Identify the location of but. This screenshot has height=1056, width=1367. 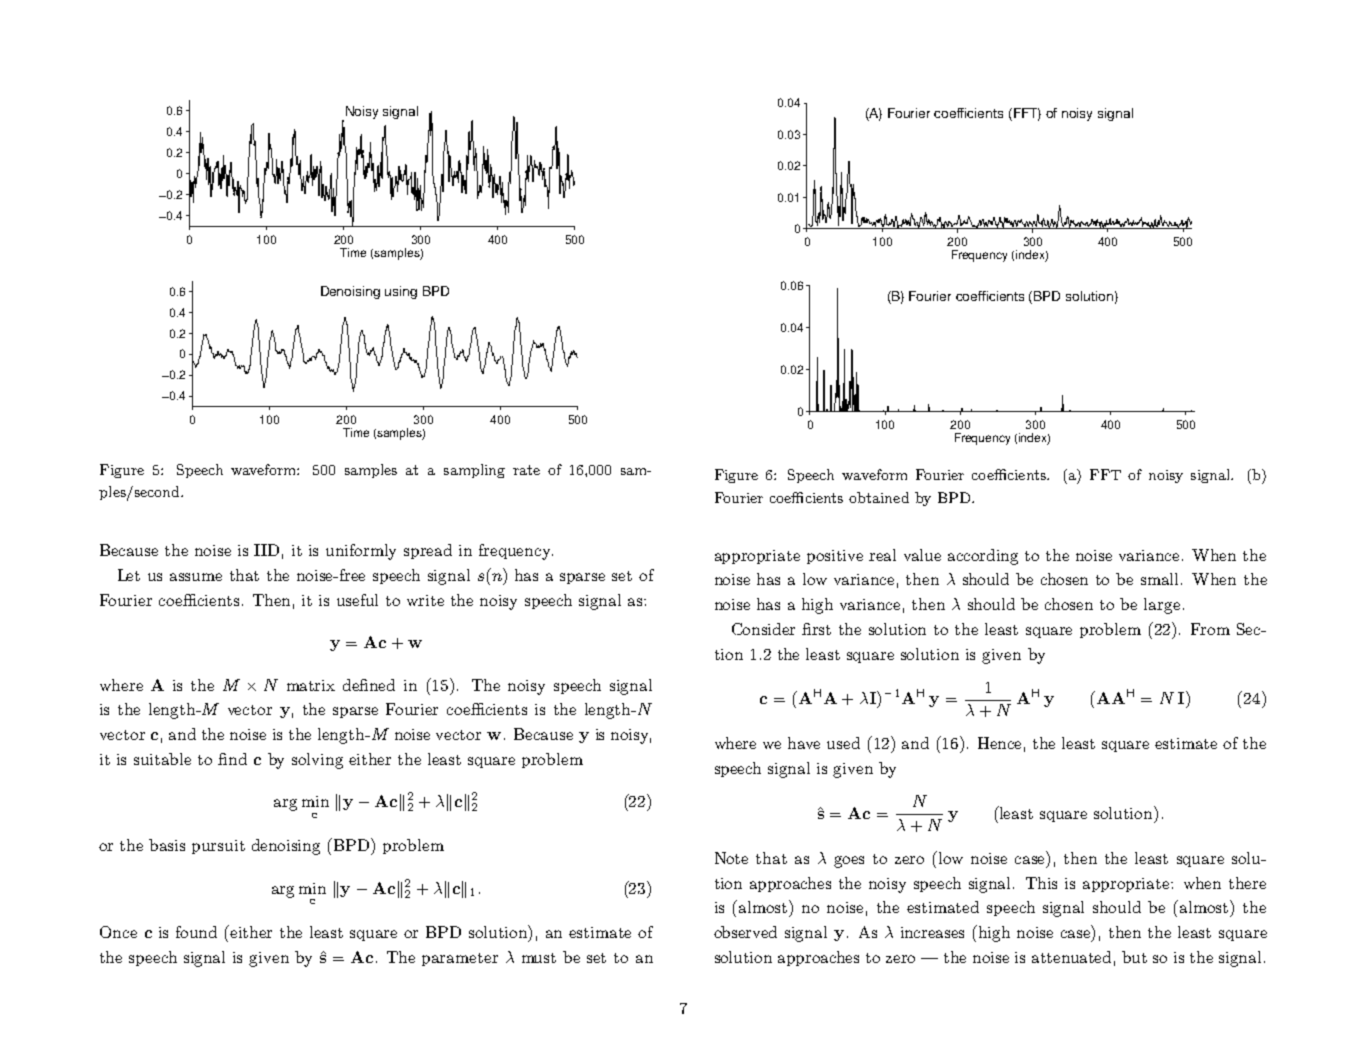
(1134, 957).
